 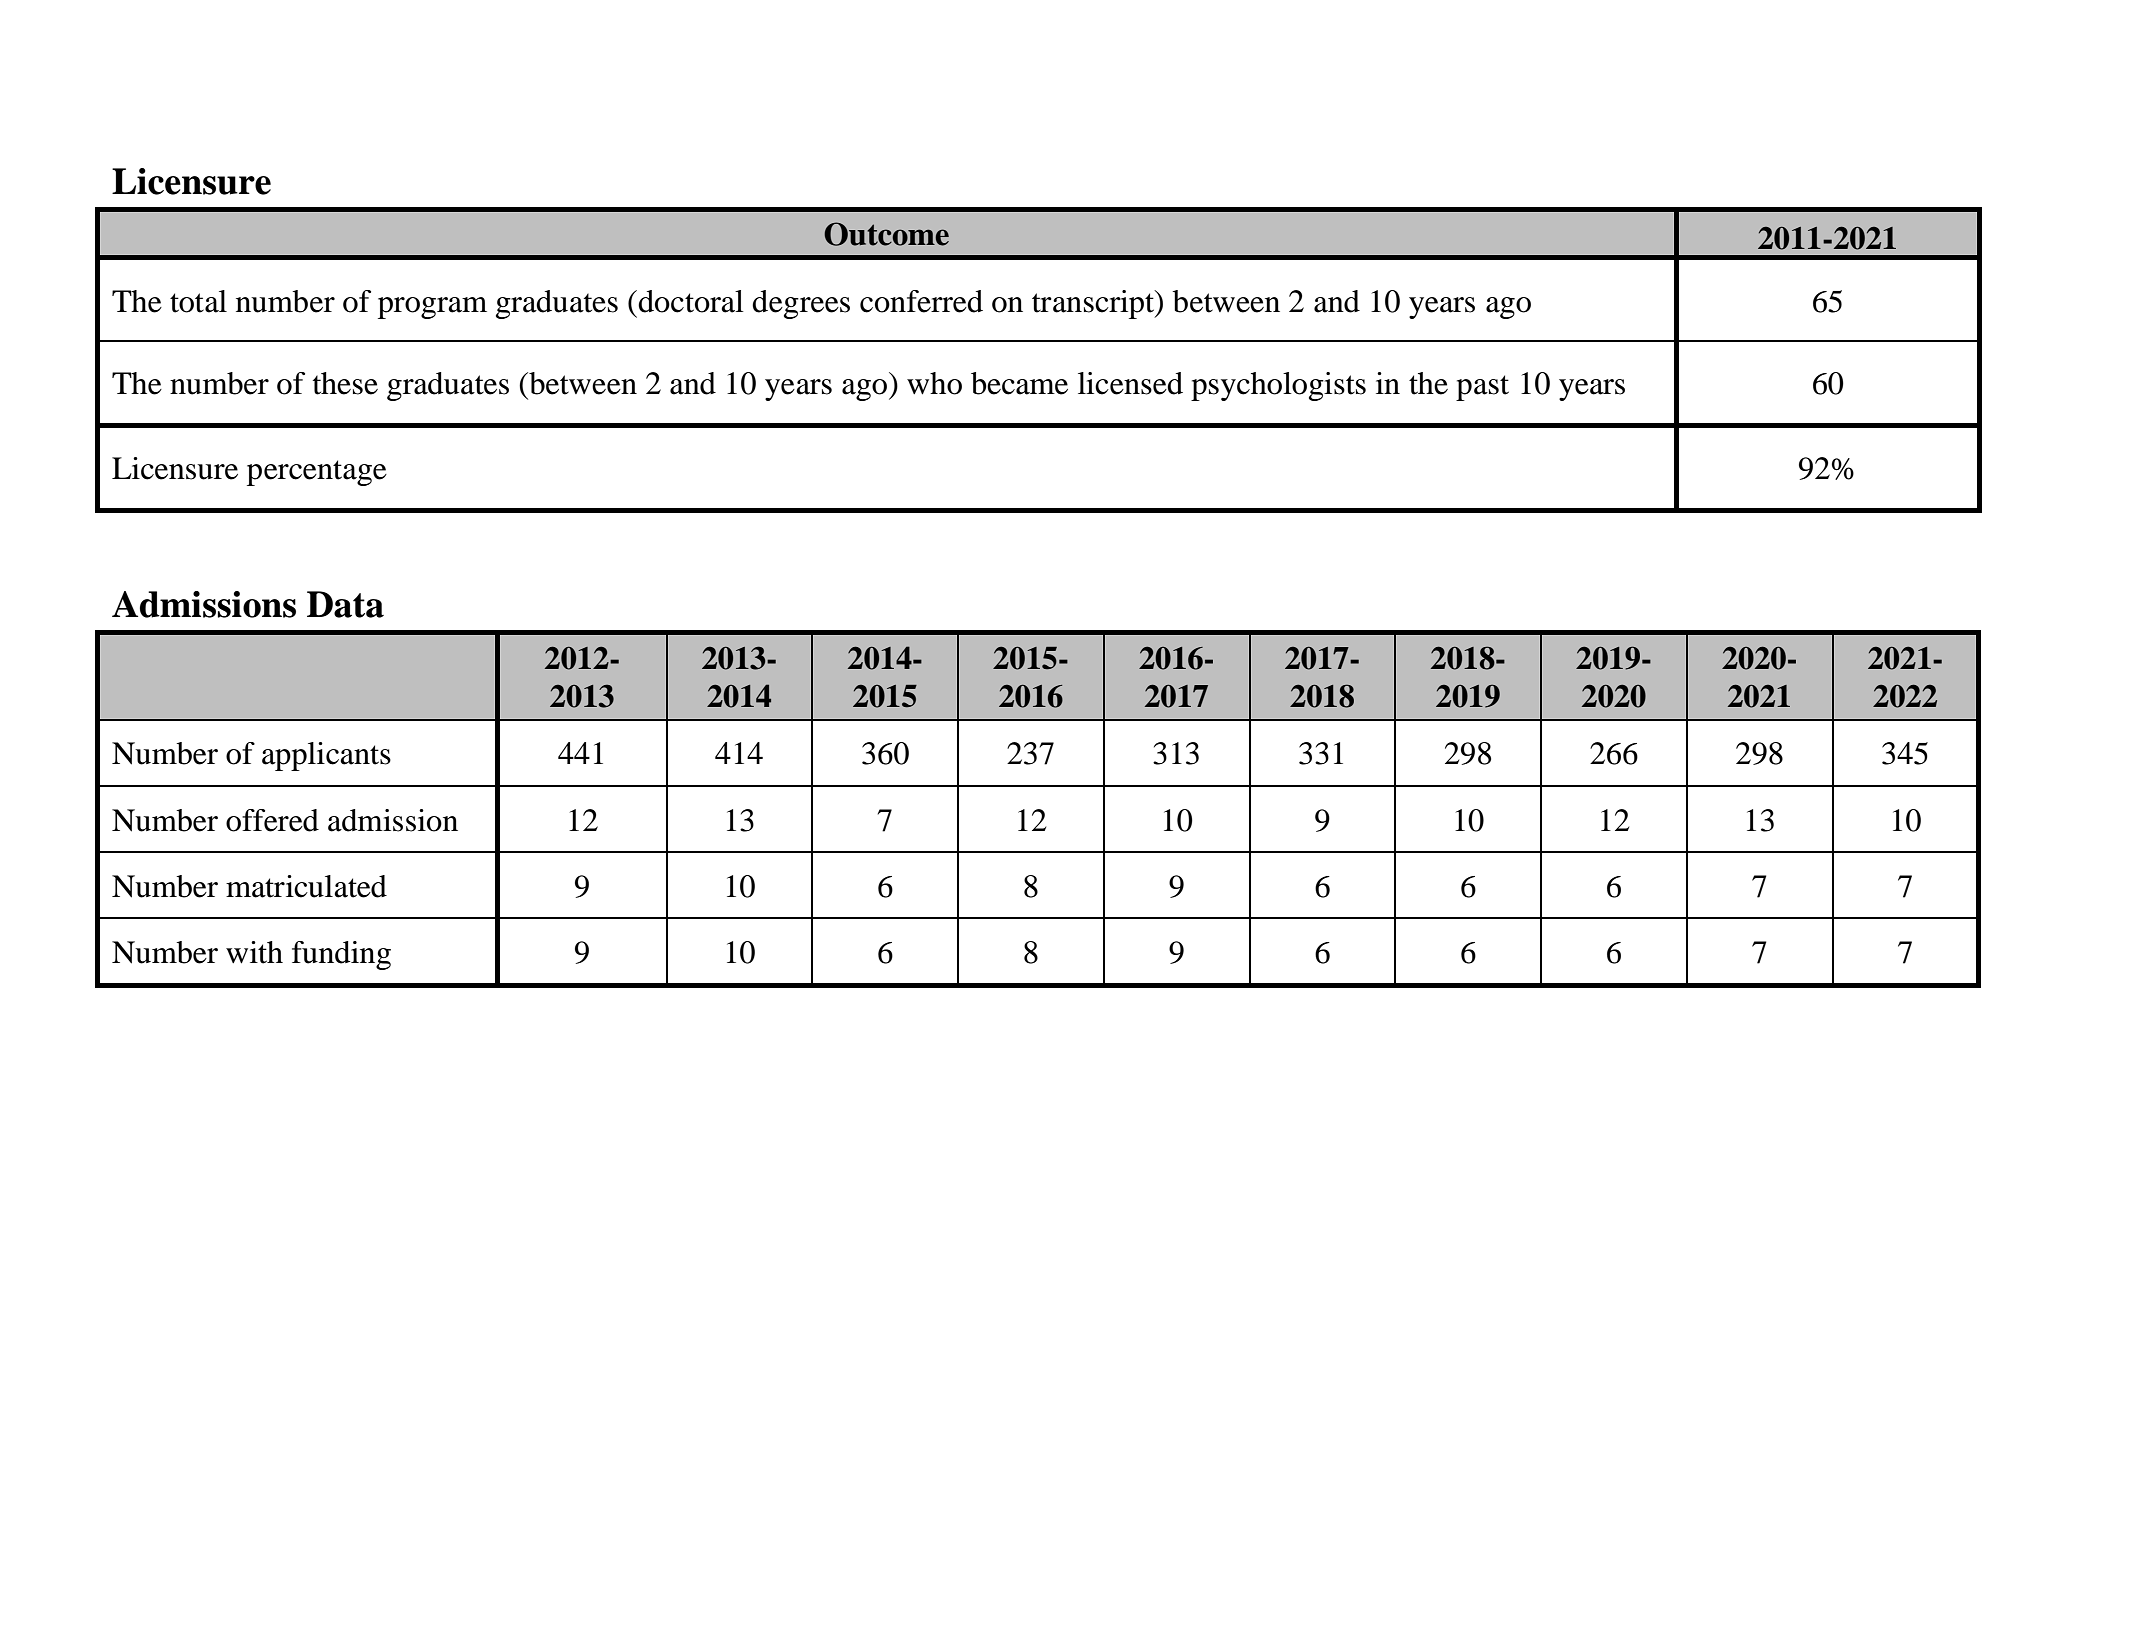 I want to click on transcript, so click(x=1094, y=304).
